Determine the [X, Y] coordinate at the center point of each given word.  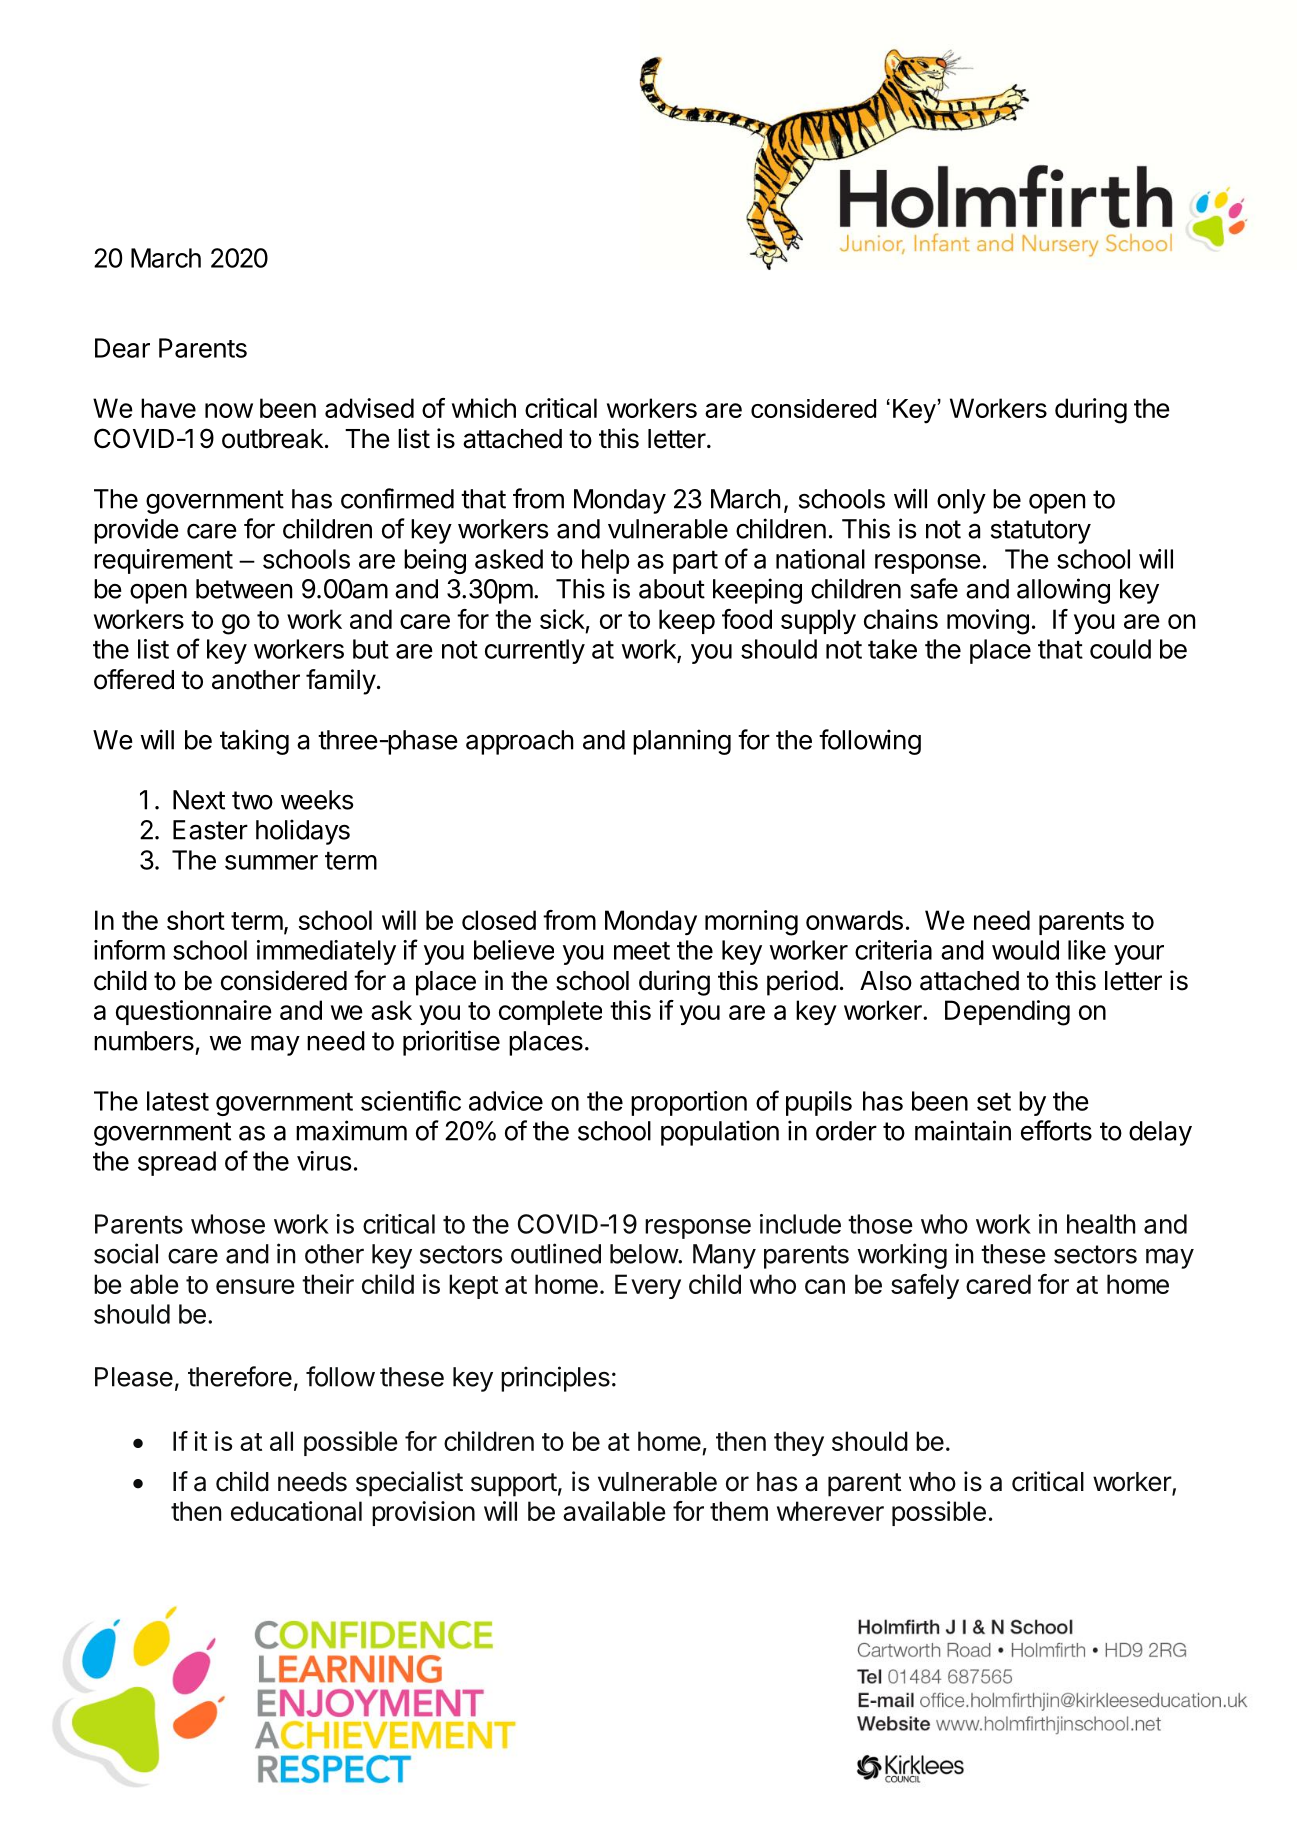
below [644, 1254]
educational [296, 1511]
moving [988, 622]
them [739, 1511]
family [341, 682]
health [1101, 1224]
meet [642, 951]
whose [228, 1224]
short [196, 920]
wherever [830, 1511]
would [1025, 950]
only [961, 501]
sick [562, 619]
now [229, 410]
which [484, 408]
